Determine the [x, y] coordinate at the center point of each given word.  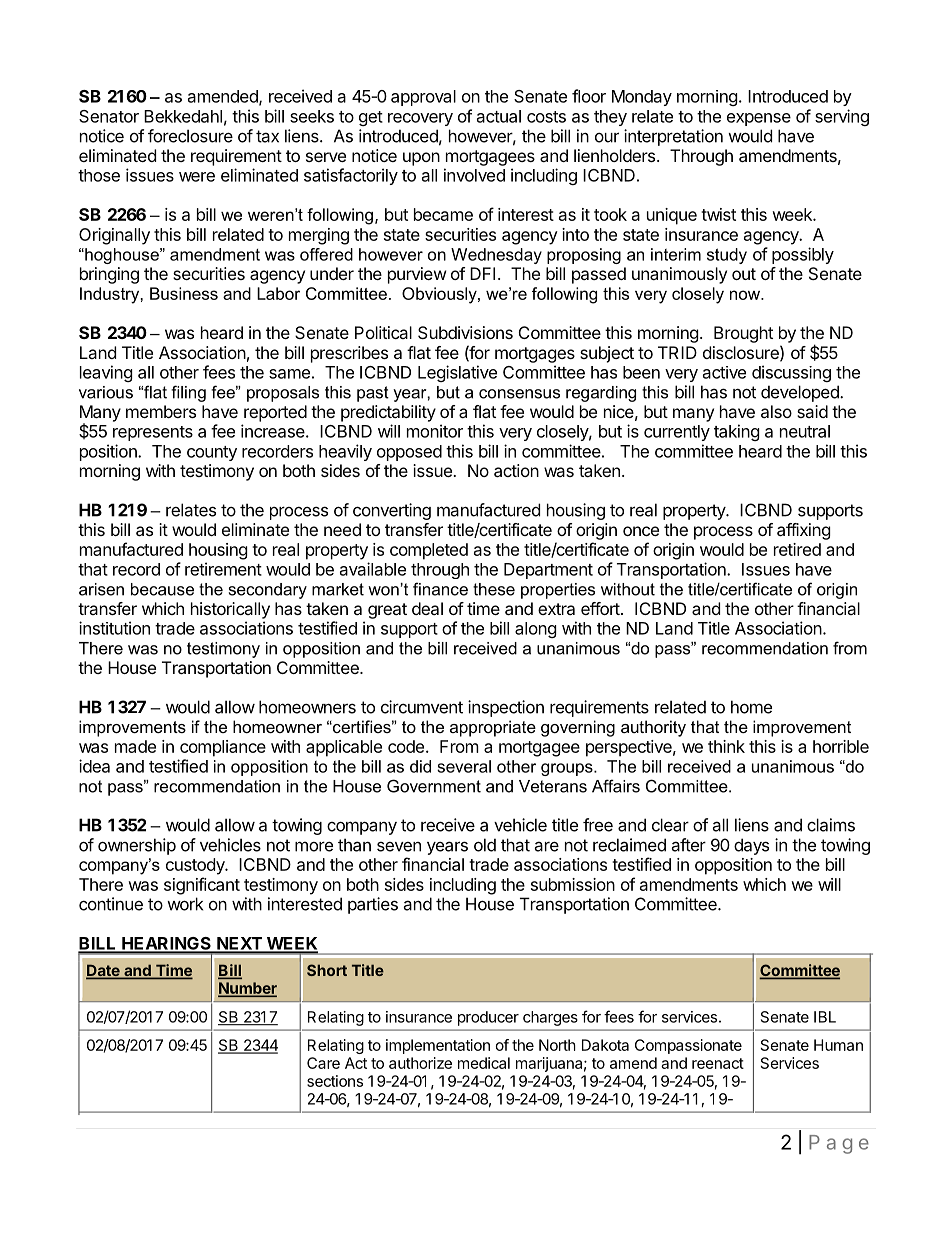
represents [153, 433]
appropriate [493, 728]
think [726, 746]
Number [247, 989]
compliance [223, 748]
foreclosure [190, 136]
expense [759, 119]
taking [737, 432]
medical [484, 1063]
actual [499, 116]
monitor [435, 431]
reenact [718, 1063]
